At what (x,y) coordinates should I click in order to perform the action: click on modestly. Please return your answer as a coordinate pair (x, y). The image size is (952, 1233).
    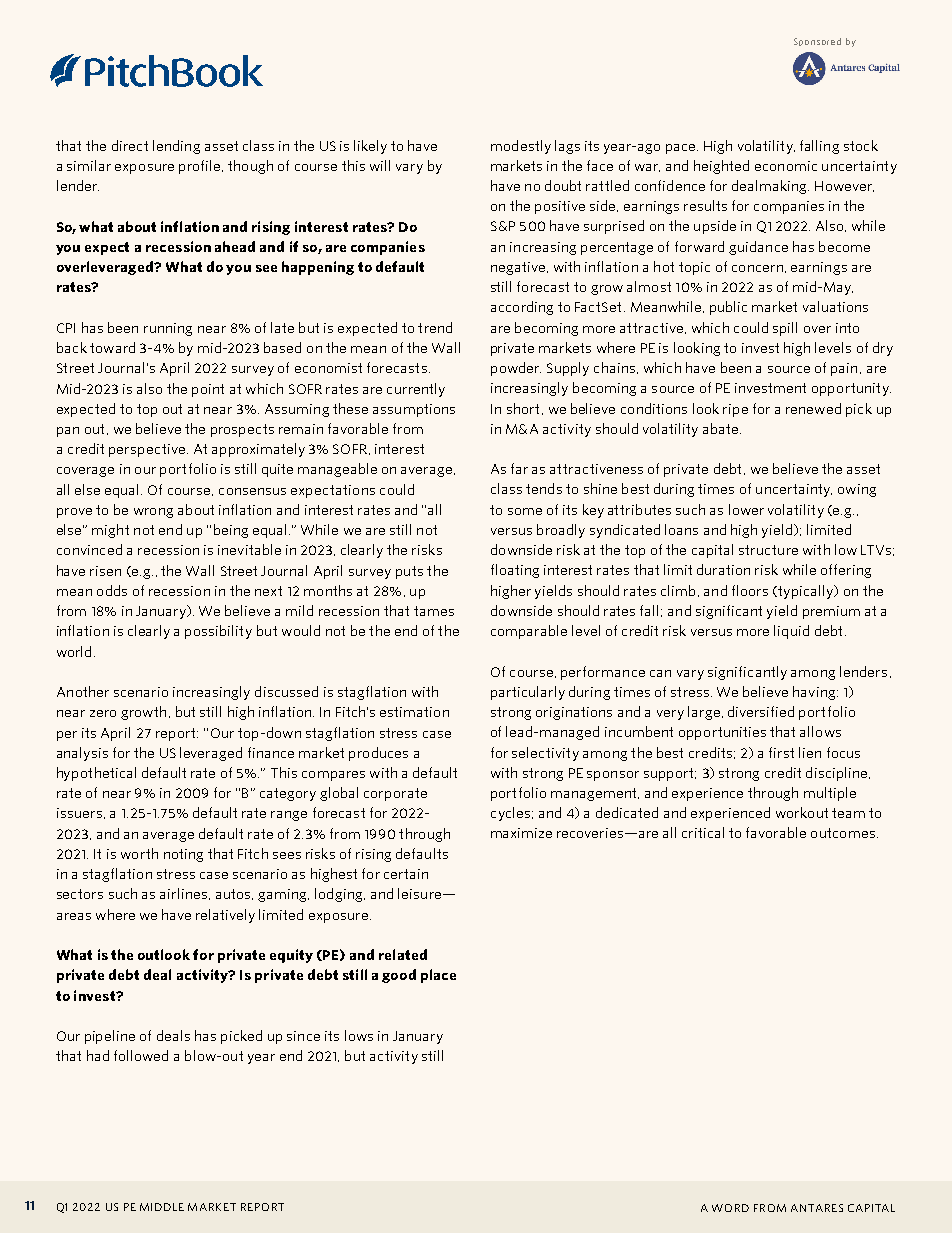
    Looking at the image, I should click on (521, 147).
